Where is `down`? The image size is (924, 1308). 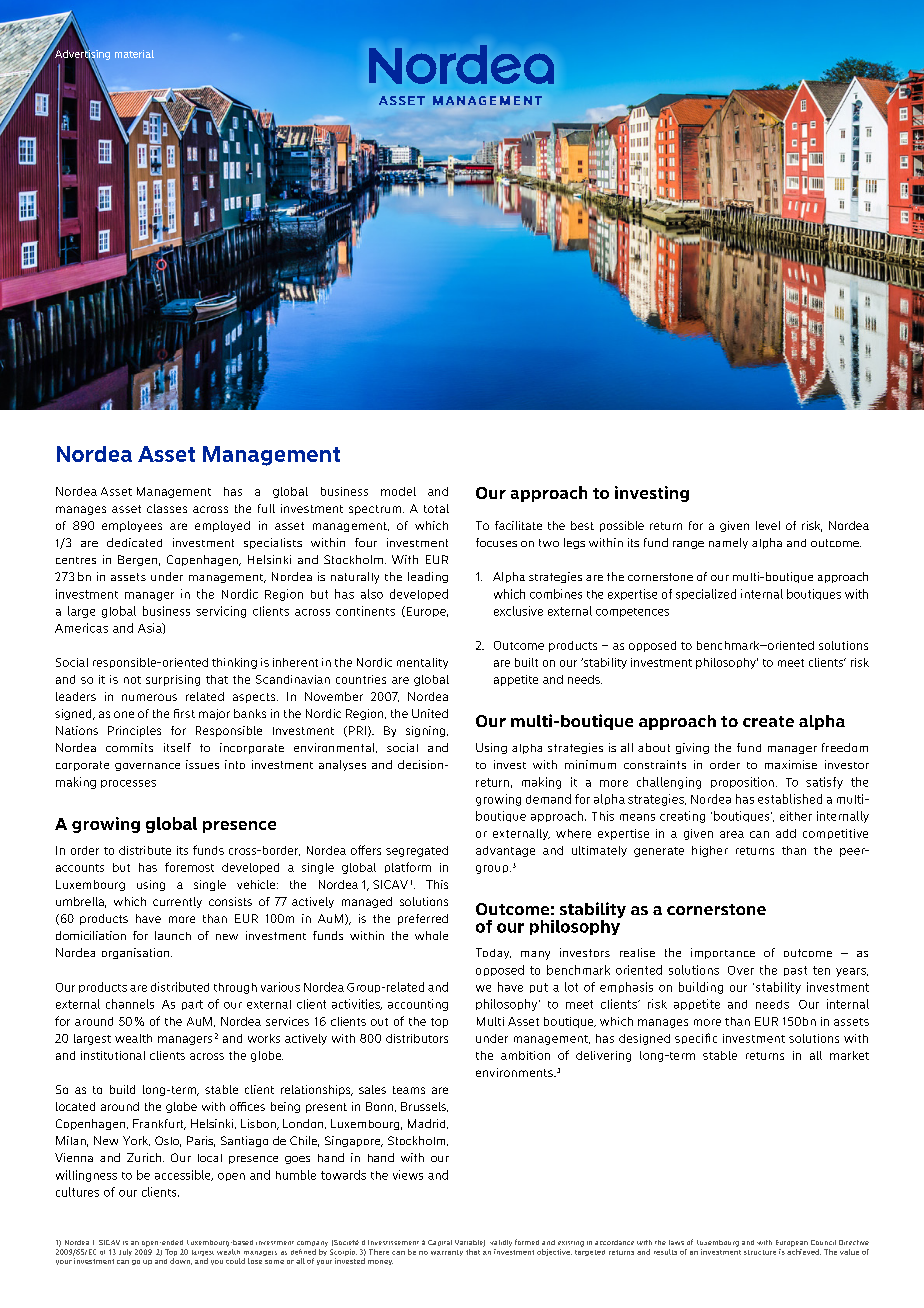 down is located at coordinates (181, 1261).
